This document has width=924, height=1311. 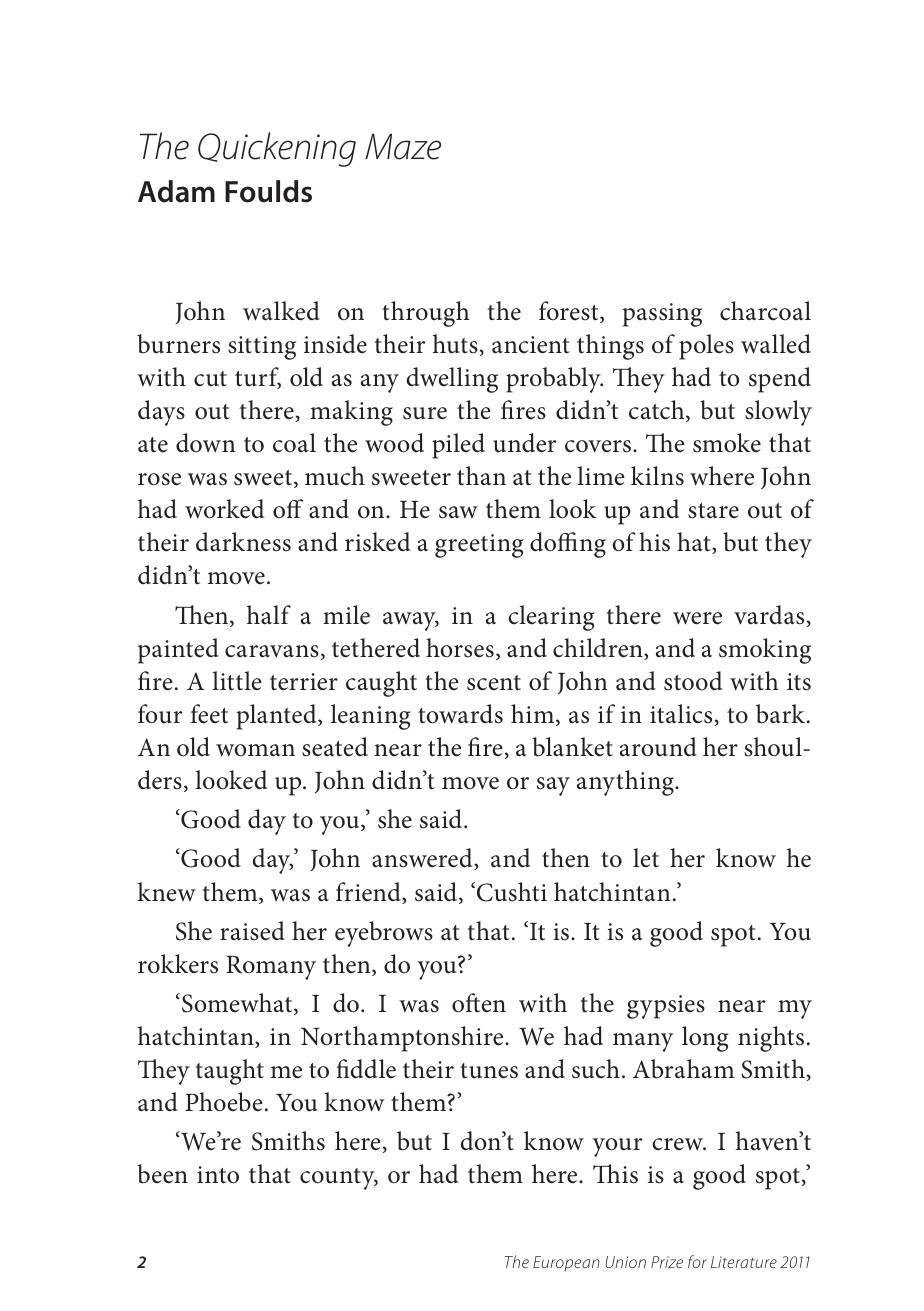 I want to click on passing, so click(x=662, y=315).
